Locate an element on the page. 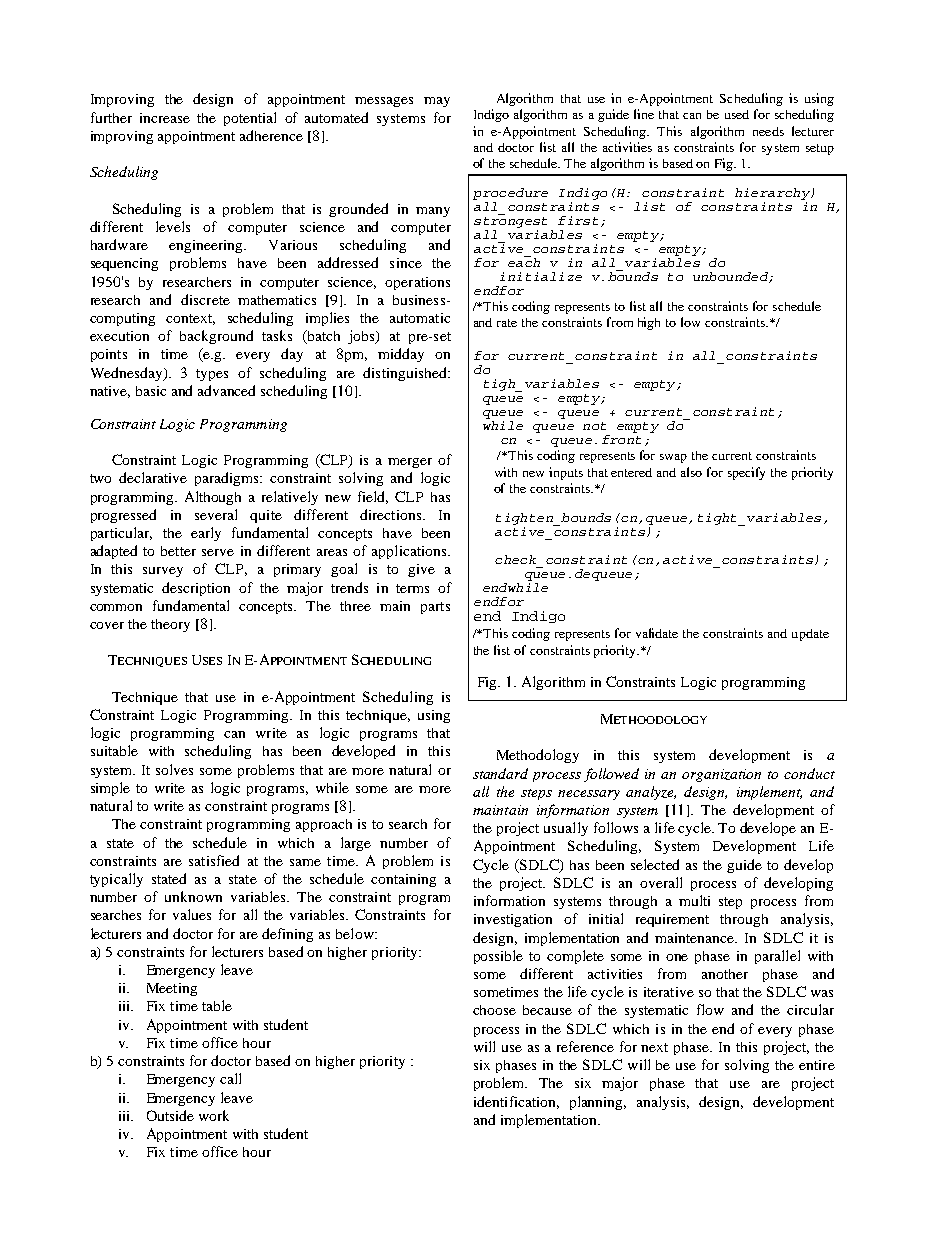 The width and height of the image is (952, 1233). theory is located at coordinates (170, 625).
